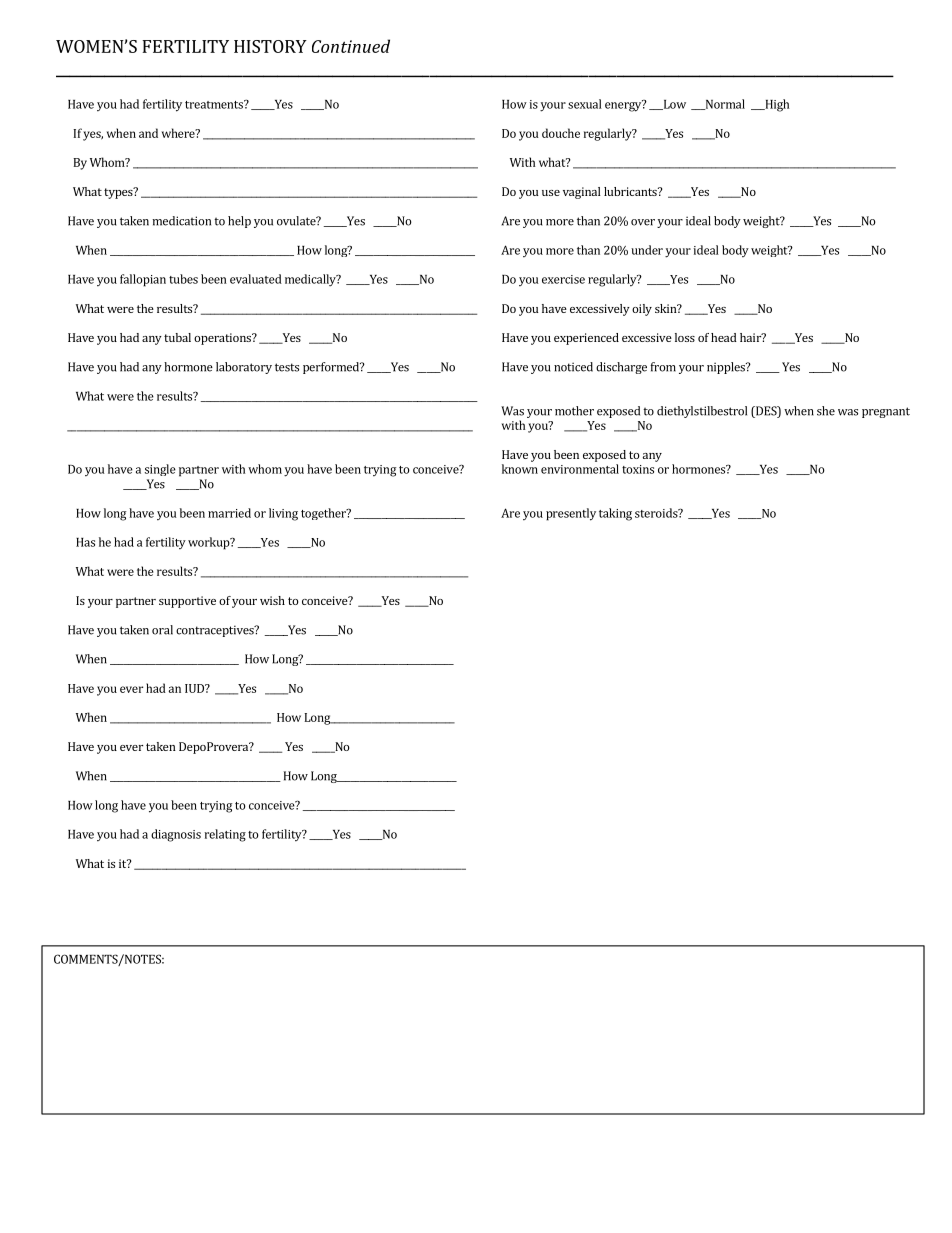 The image size is (952, 1233). Describe the element at coordinates (270, 46) in the image. I see `HISTORY` at that location.
